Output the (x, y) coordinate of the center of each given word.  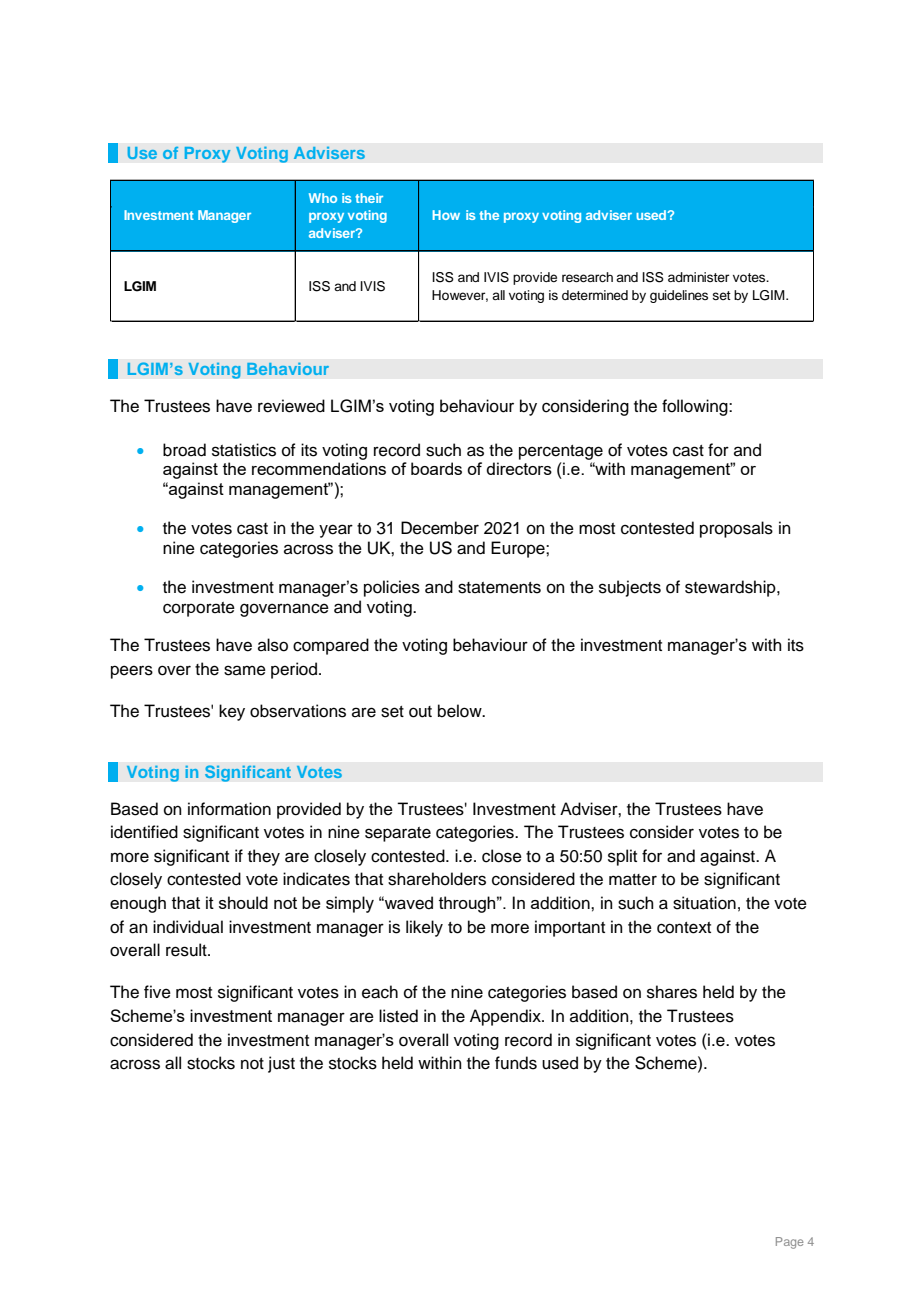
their (369, 198)
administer (698, 277)
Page (790, 1243)
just (281, 1064)
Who (323, 198)
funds (516, 1063)
